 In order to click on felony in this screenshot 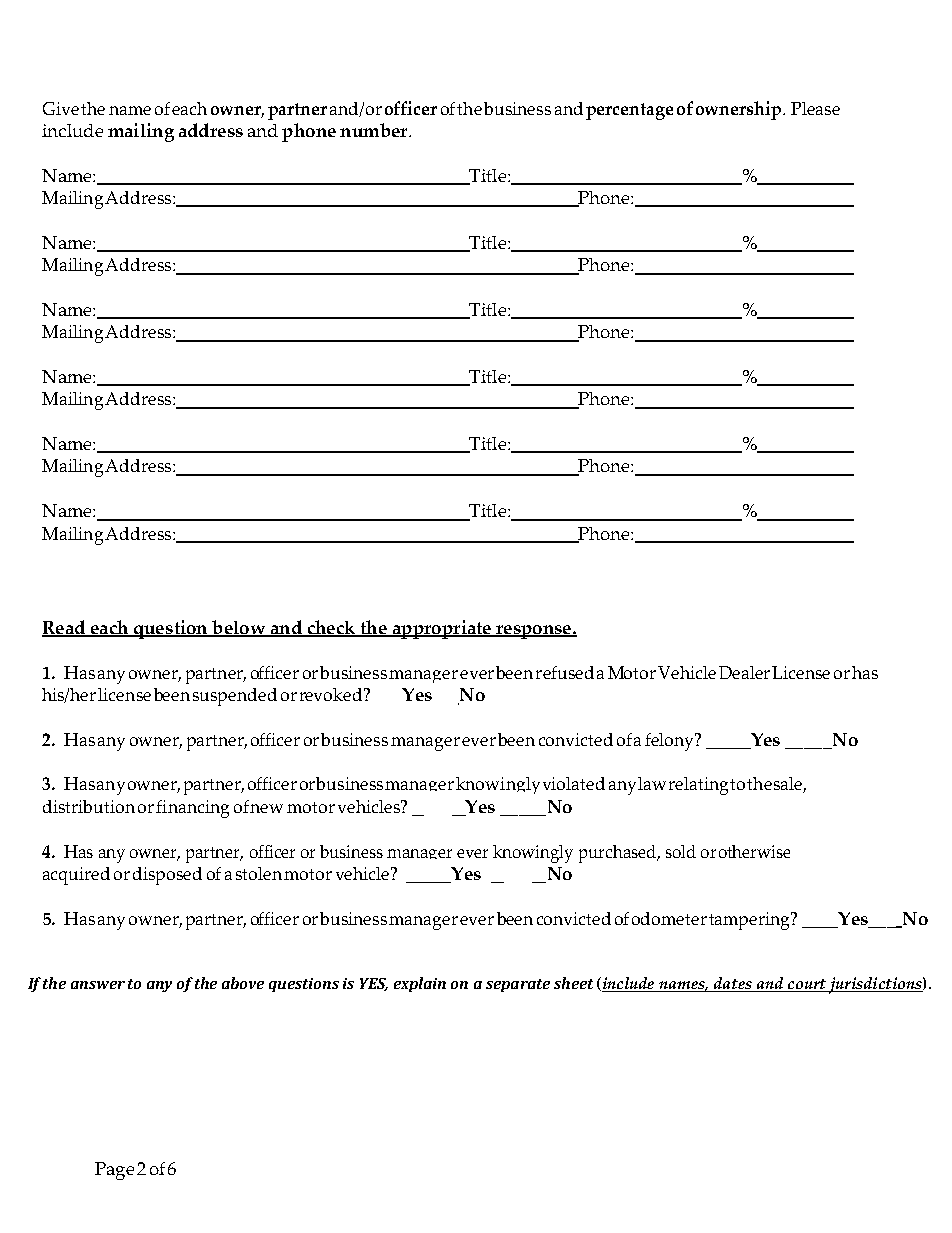, I will do `click(670, 742)`.
